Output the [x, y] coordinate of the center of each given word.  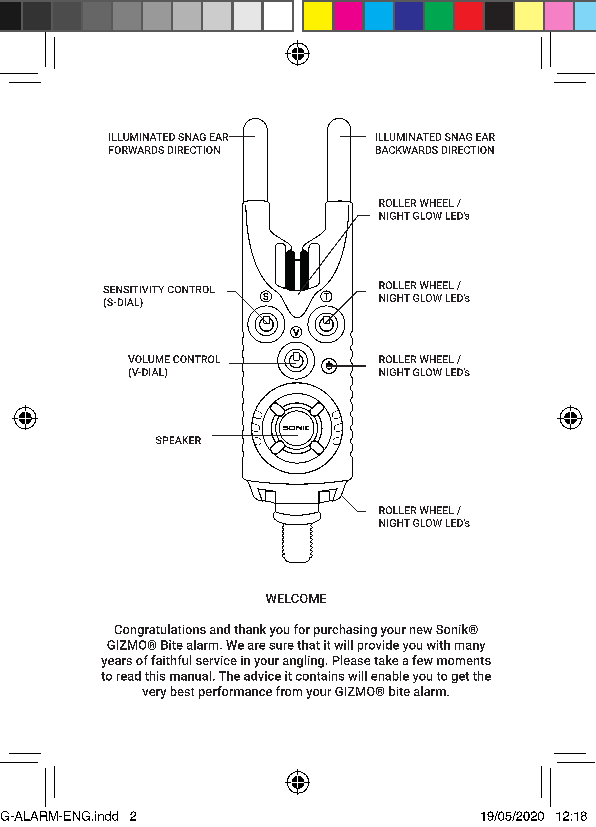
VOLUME [149, 359]
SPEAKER [178, 440]
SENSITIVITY [133, 289]
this [155, 676]
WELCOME [296, 598]
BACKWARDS [407, 150]
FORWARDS [136, 150]
